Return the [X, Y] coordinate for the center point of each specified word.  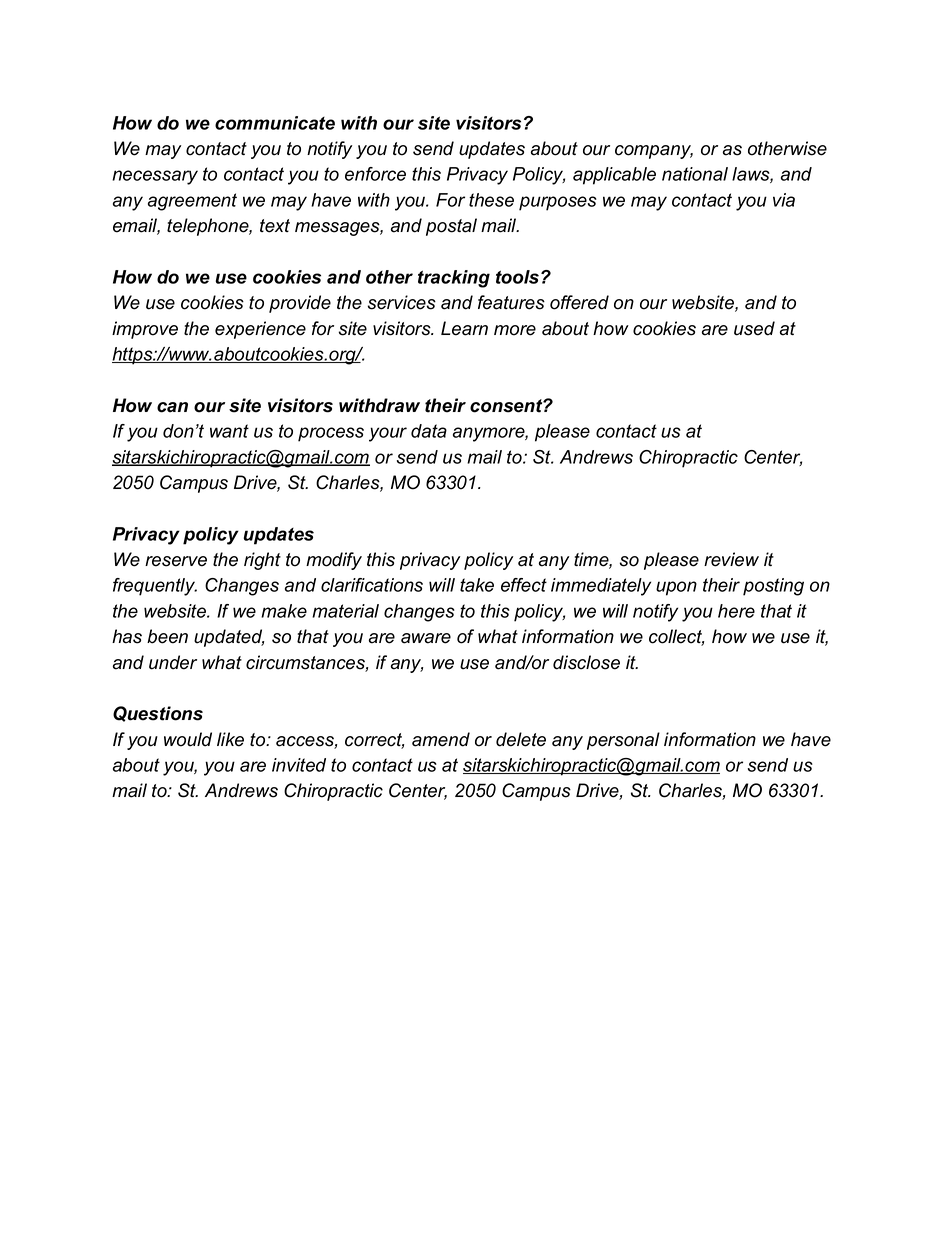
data [429, 431]
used [754, 328]
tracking [454, 279]
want [229, 431]
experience [260, 330]
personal [623, 741]
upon [676, 588]
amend [441, 739]
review [731, 559]
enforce [375, 174]
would [188, 739]
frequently [155, 587]
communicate [275, 123]
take [477, 585]
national [695, 174]
